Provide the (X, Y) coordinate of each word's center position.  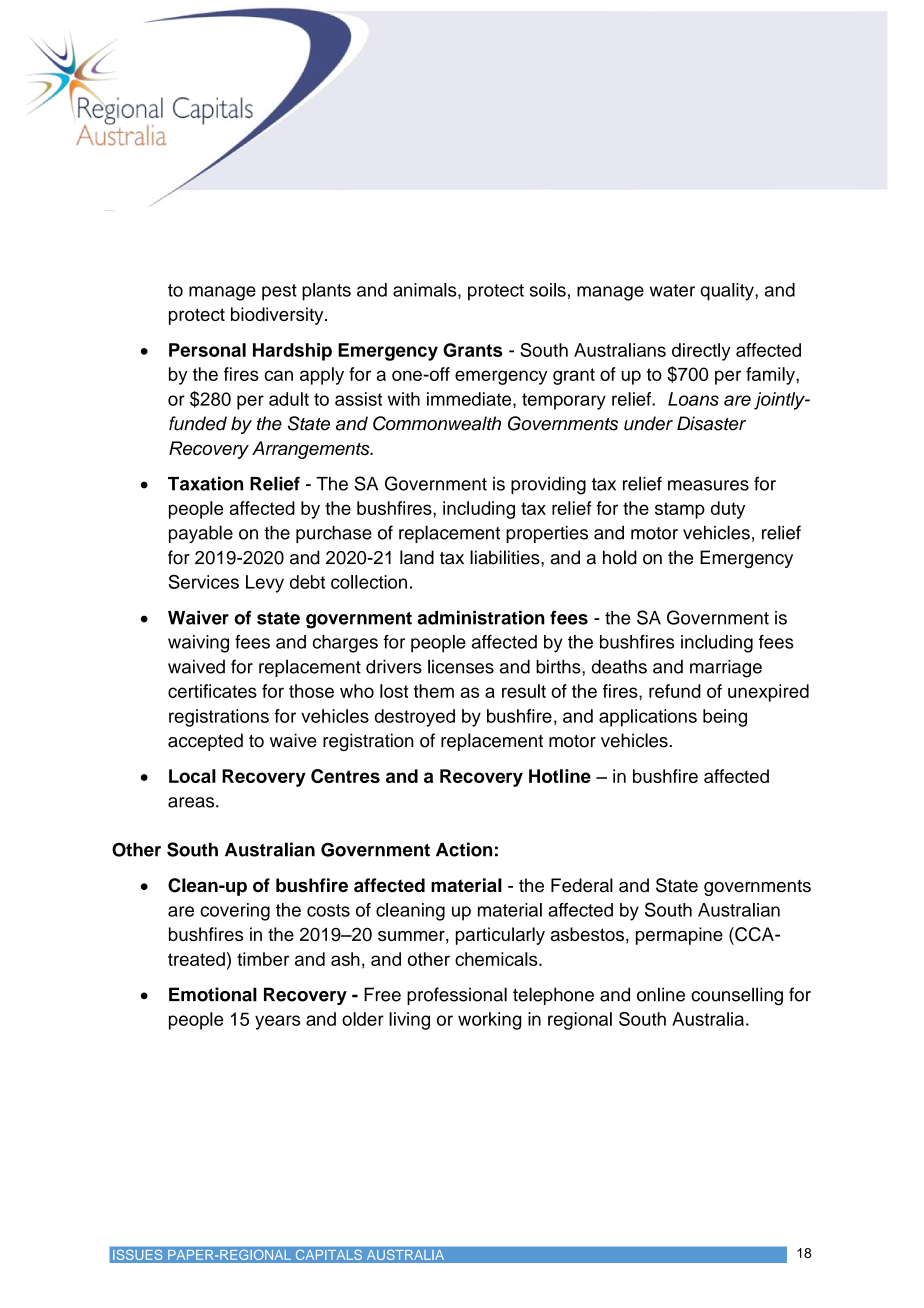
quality (728, 292)
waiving (198, 644)
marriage (726, 669)
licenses (461, 666)
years (277, 1022)
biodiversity (278, 316)
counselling (737, 996)
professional (457, 996)
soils (548, 290)
